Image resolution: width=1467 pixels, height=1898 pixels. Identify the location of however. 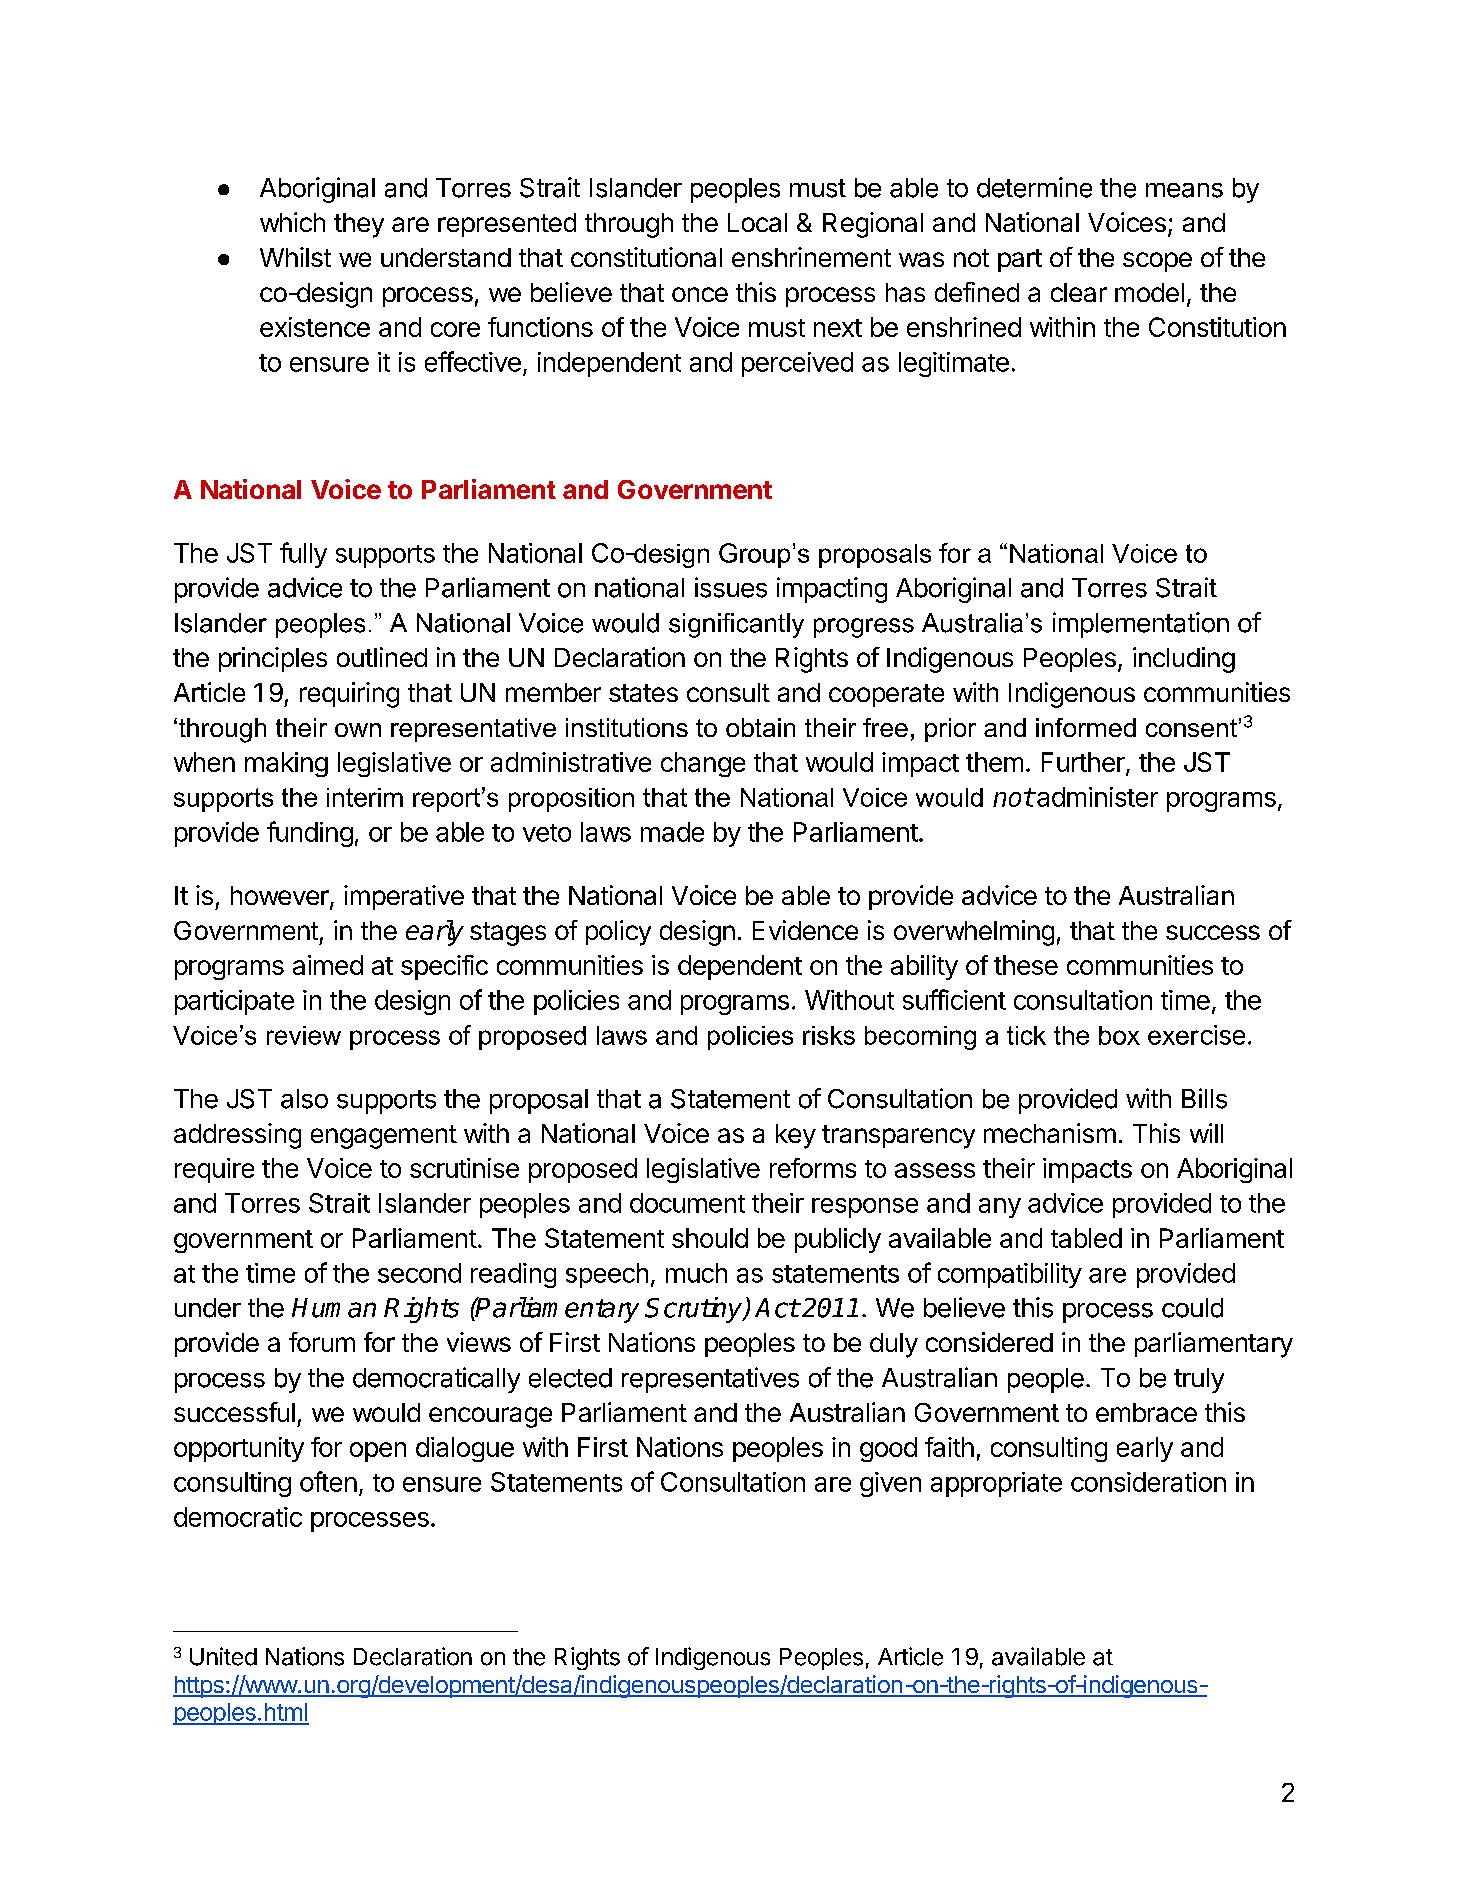
(281, 897).
